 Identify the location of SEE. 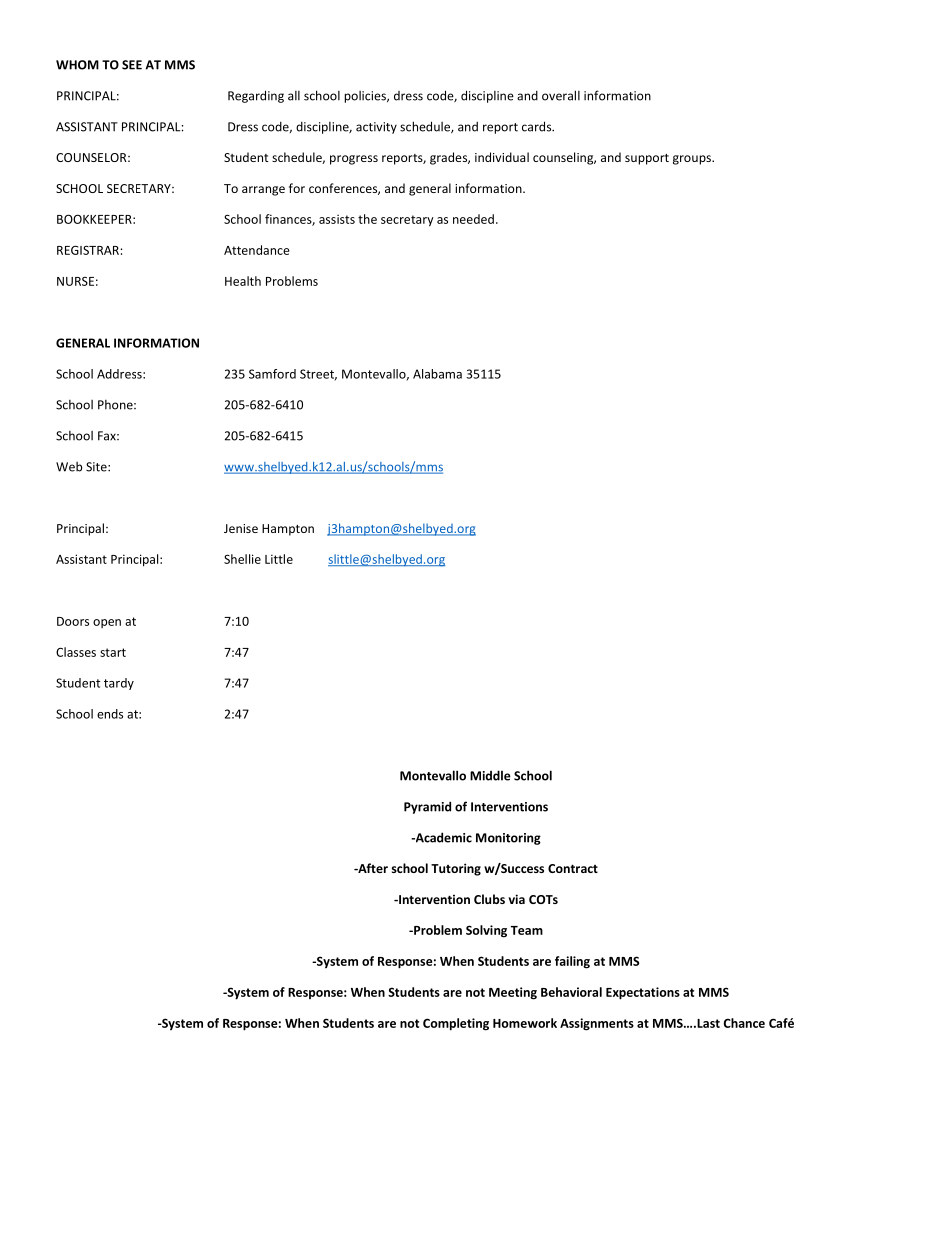
(132, 65).
